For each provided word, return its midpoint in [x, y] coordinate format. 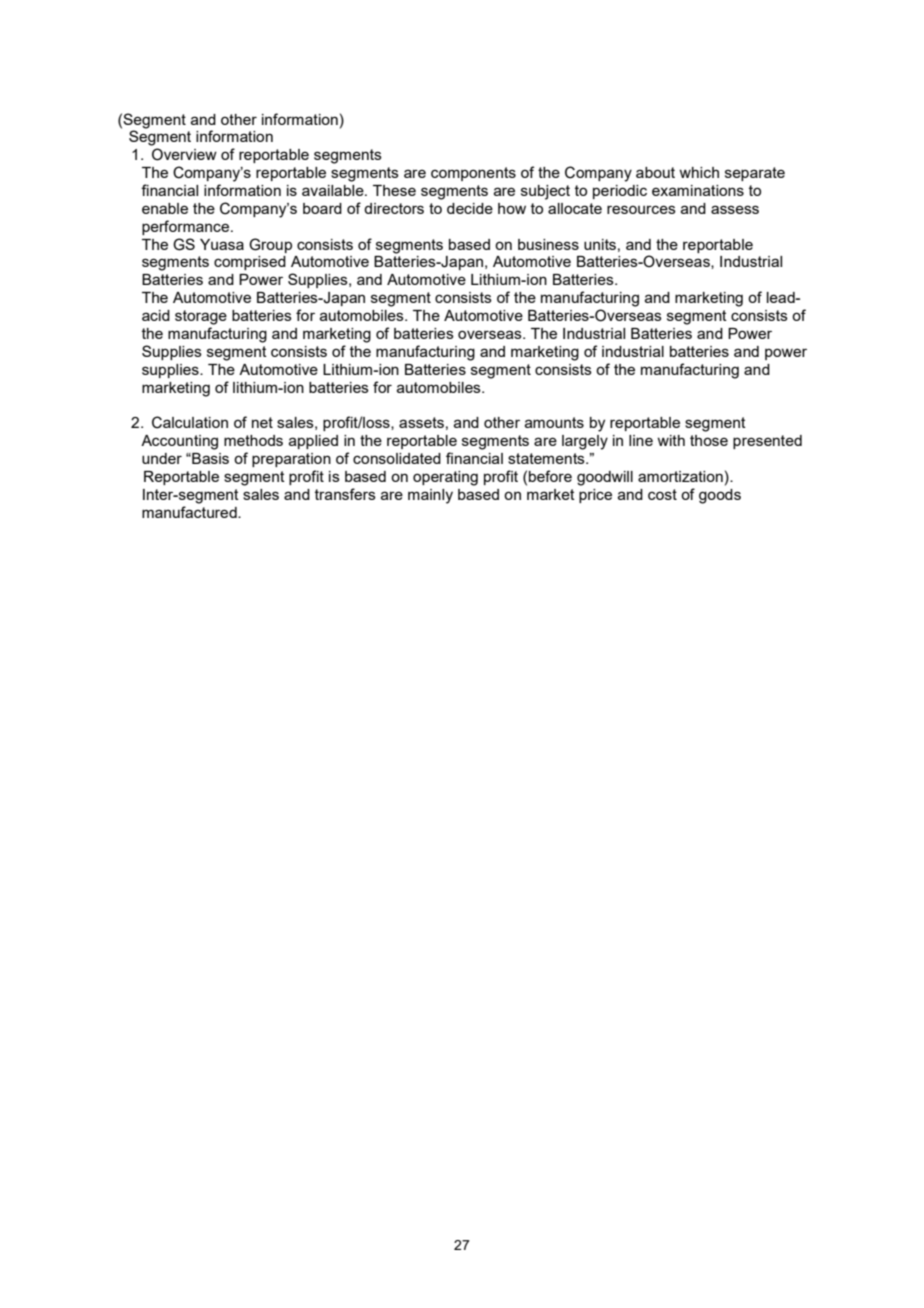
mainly [430, 496]
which [699, 172]
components [473, 174]
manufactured [190, 512]
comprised [250, 263]
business [548, 244]
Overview [184, 154]
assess [735, 209]
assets [421, 422]
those [709, 440]
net [262, 422]
